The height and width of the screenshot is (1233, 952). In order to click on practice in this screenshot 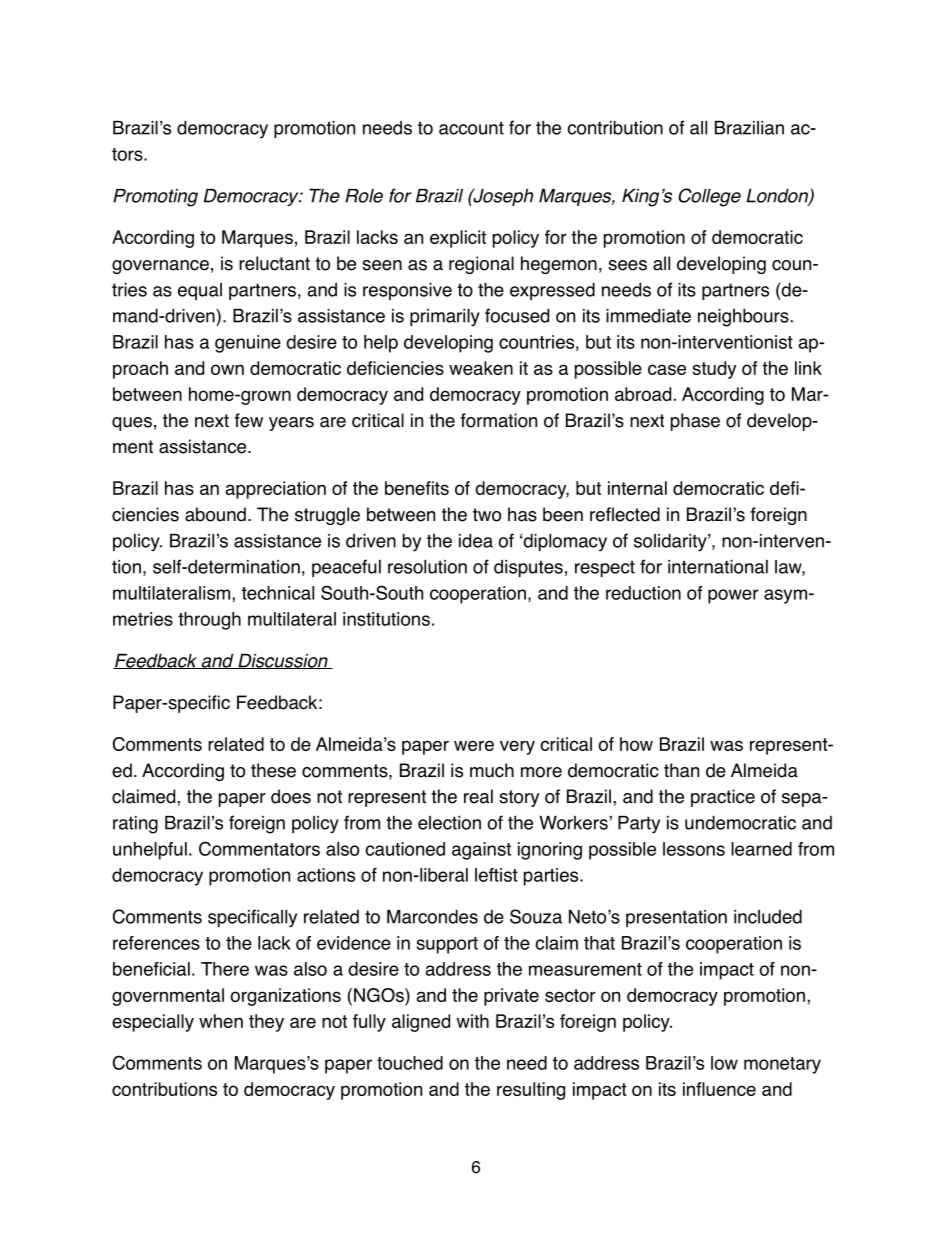, I will do `click(723, 798)`.
